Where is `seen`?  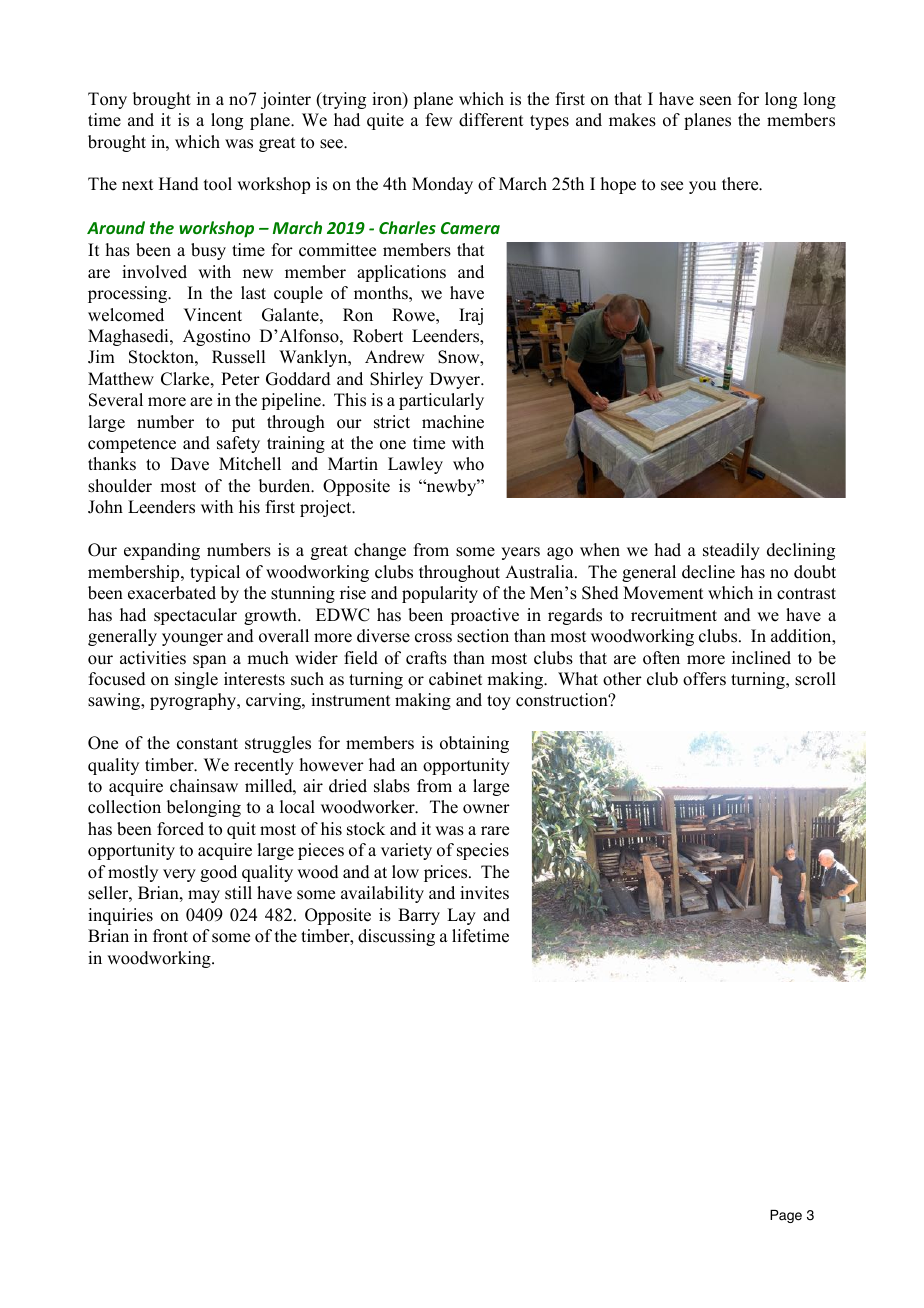 seen is located at coordinates (716, 101).
